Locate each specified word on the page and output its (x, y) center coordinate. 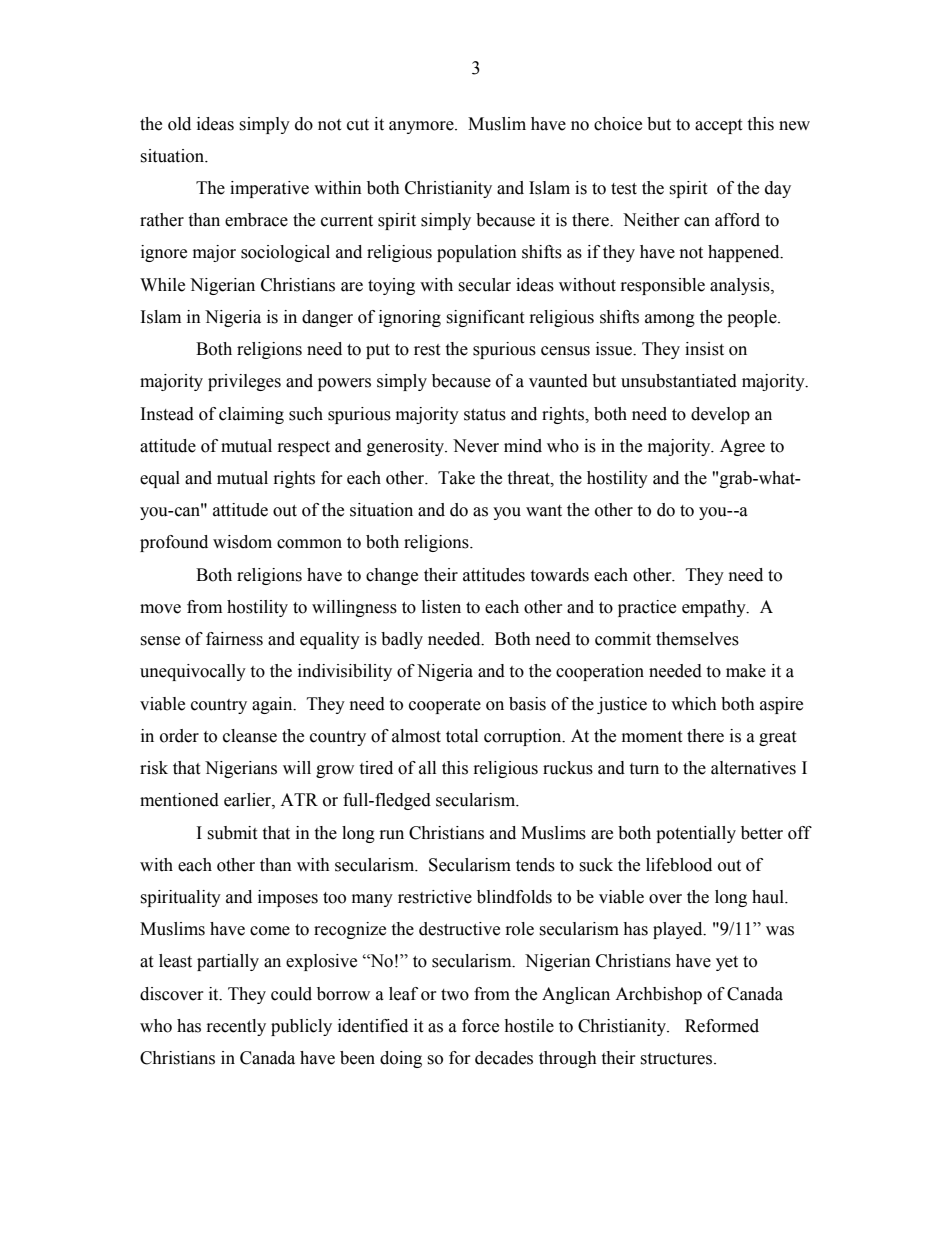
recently (236, 1027)
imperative (269, 189)
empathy (715, 608)
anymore (422, 127)
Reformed (722, 1026)
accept (718, 126)
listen (441, 607)
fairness (234, 639)
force (480, 1026)
